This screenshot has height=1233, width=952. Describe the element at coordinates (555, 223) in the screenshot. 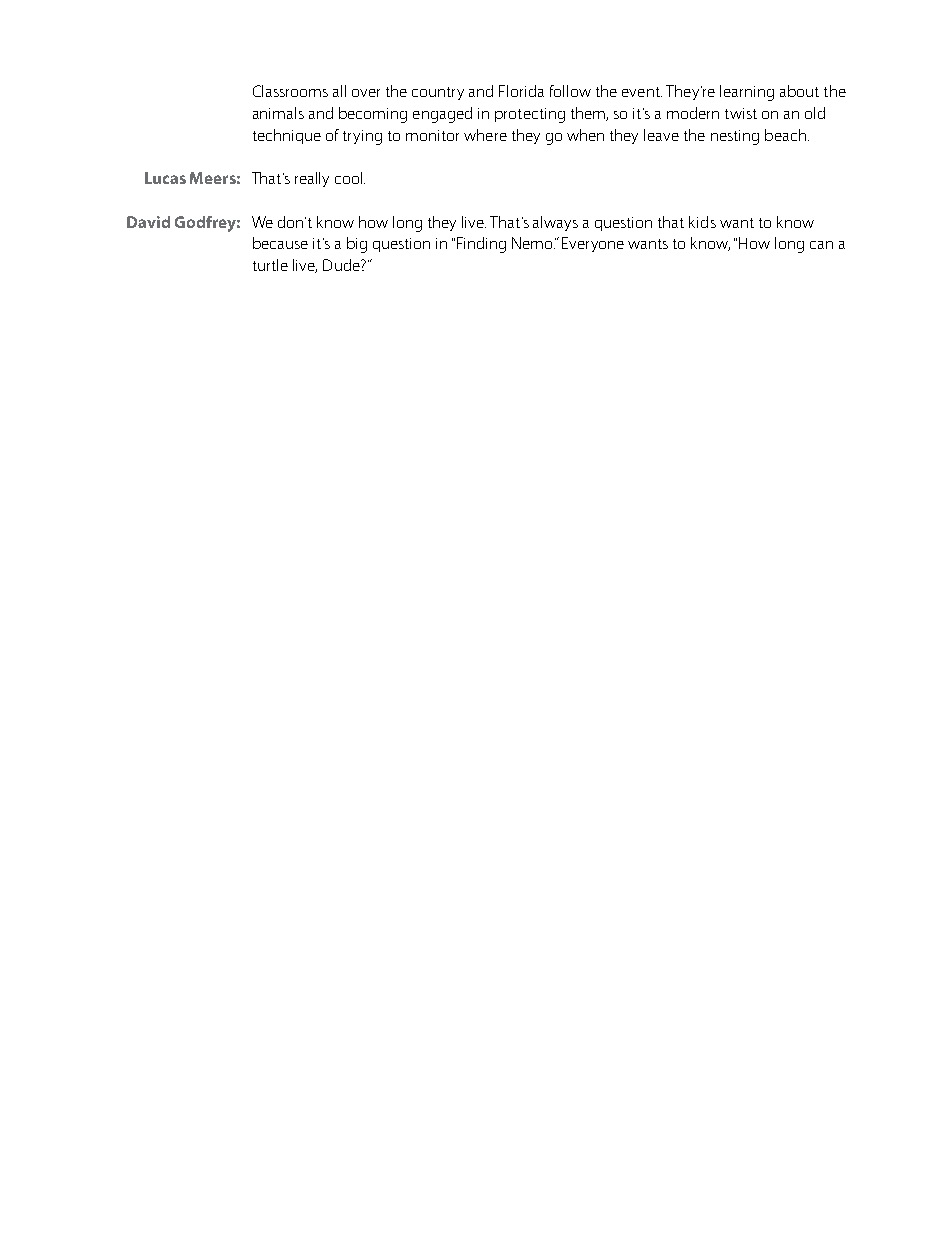

I see `always` at that location.
